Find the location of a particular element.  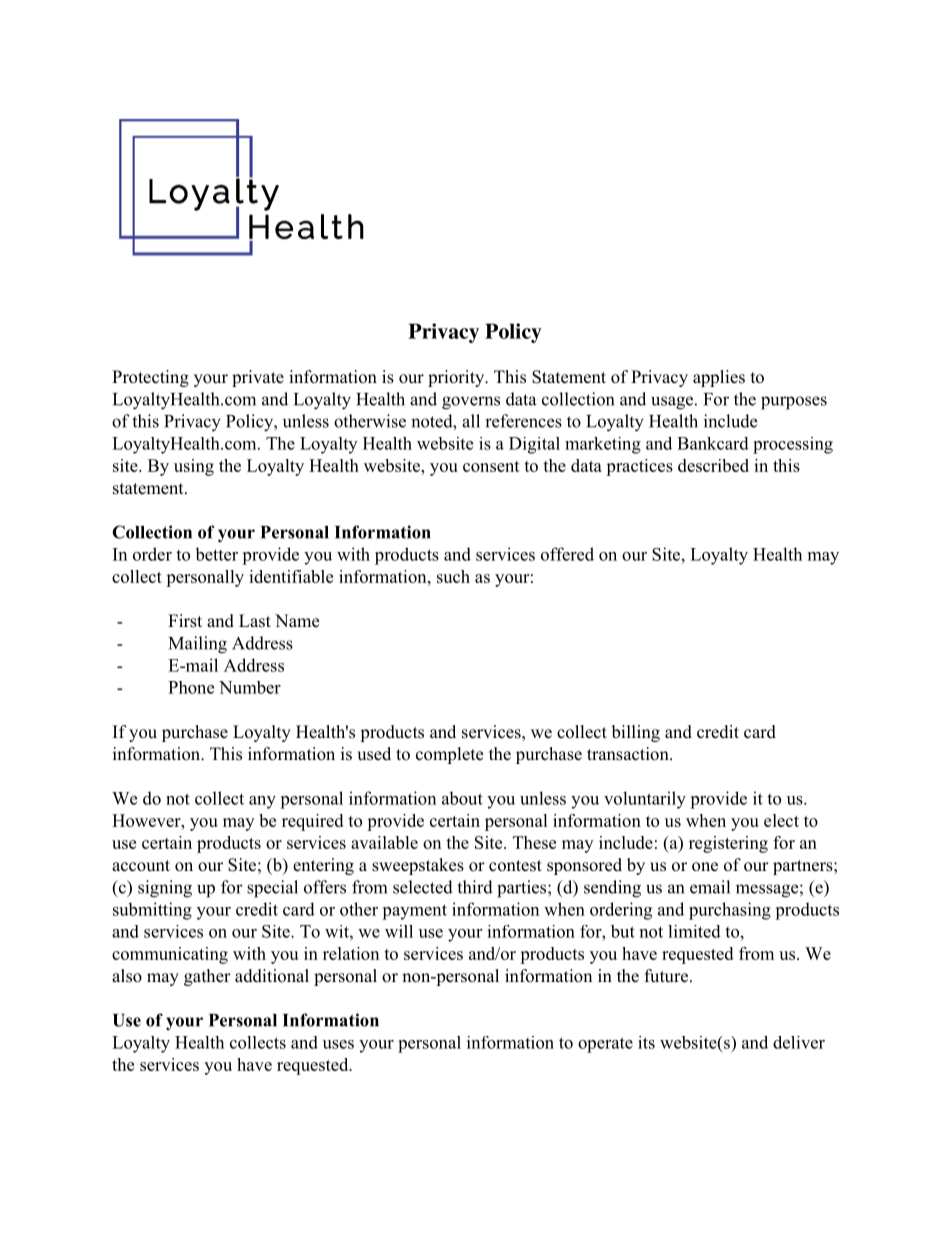

billing is located at coordinates (636, 733).
